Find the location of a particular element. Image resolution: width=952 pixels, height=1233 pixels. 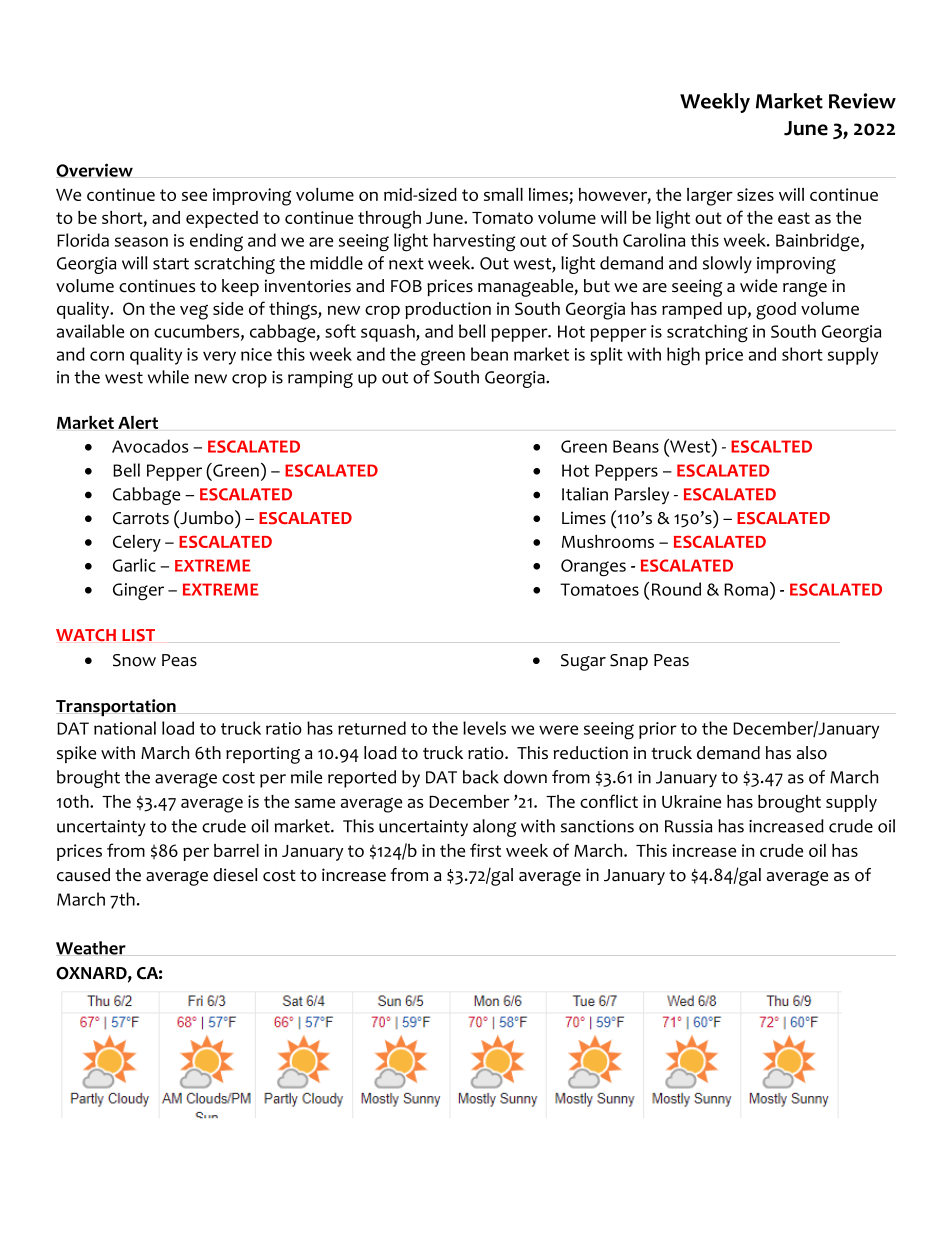

veg is located at coordinates (194, 312).
